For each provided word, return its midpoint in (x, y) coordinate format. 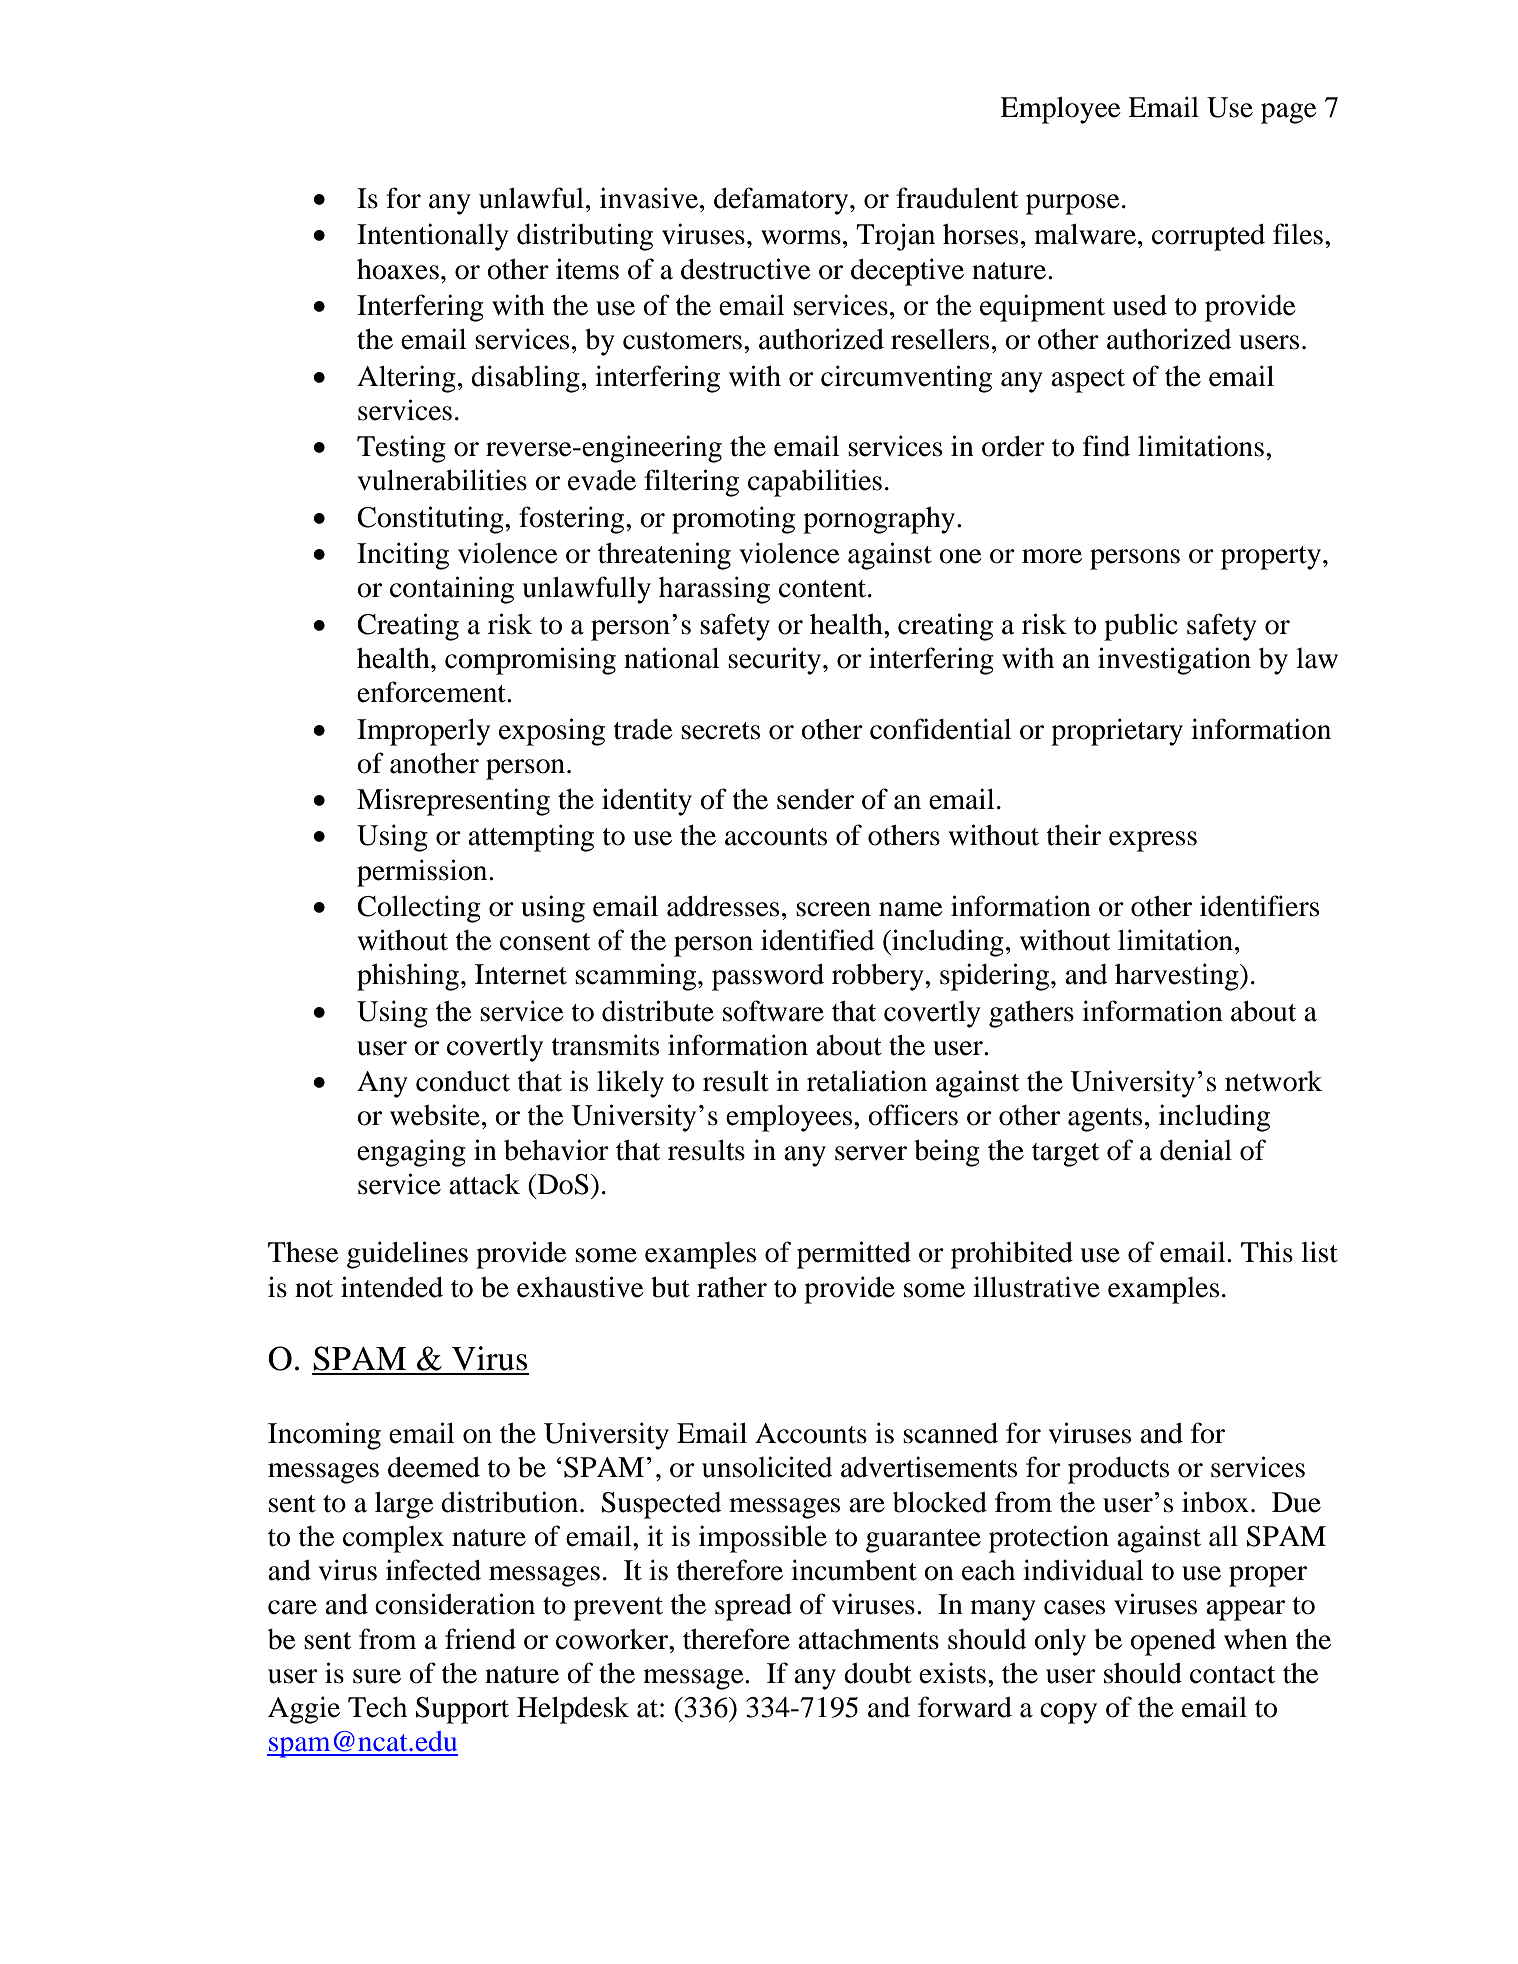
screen (833, 909)
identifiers (1259, 906)
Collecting (419, 909)
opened (1173, 1642)
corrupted (1208, 237)
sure (377, 1676)
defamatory (782, 201)
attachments (868, 1639)
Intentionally (433, 237)
